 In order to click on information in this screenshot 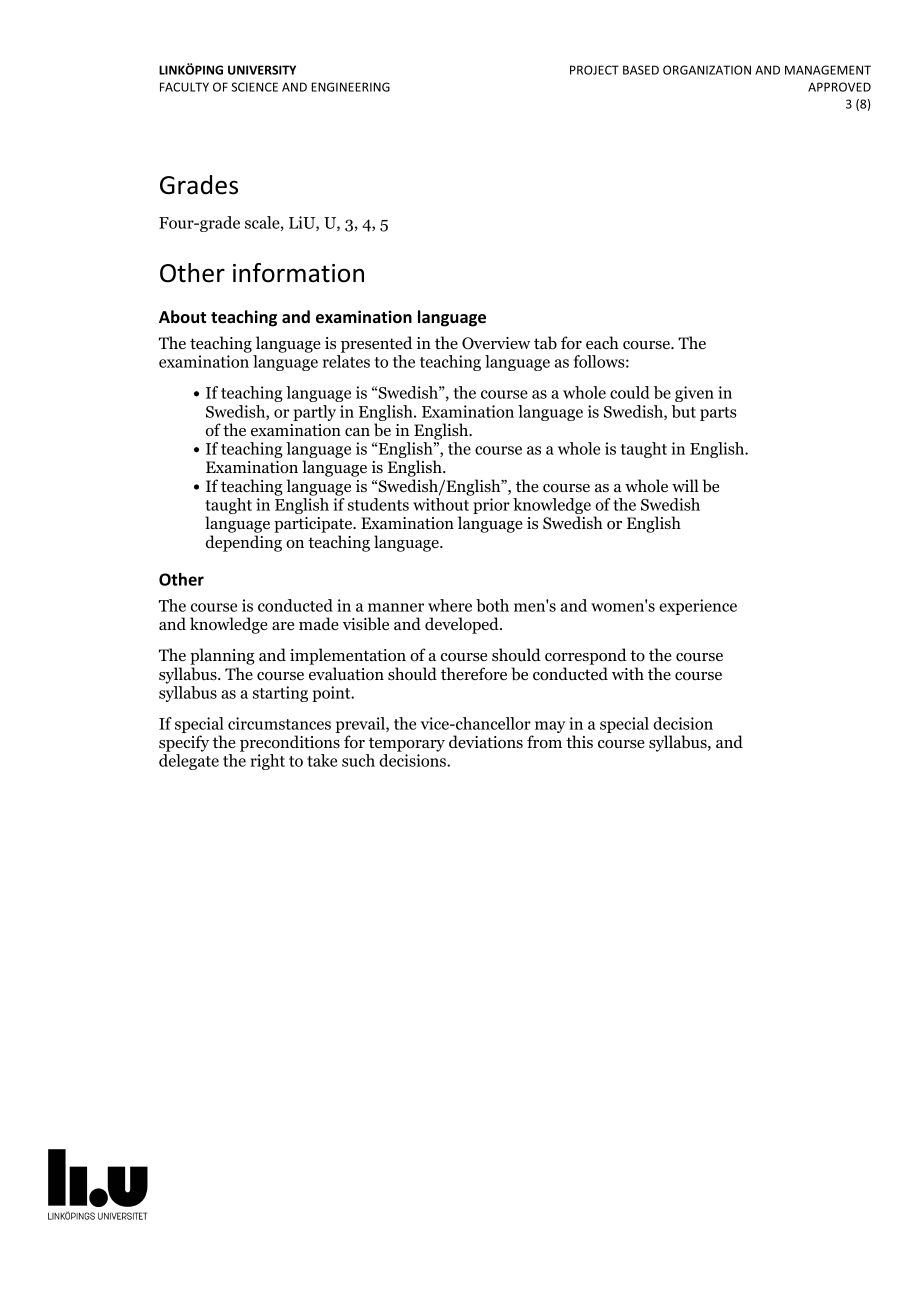, I will do `click(298, 273)`.
